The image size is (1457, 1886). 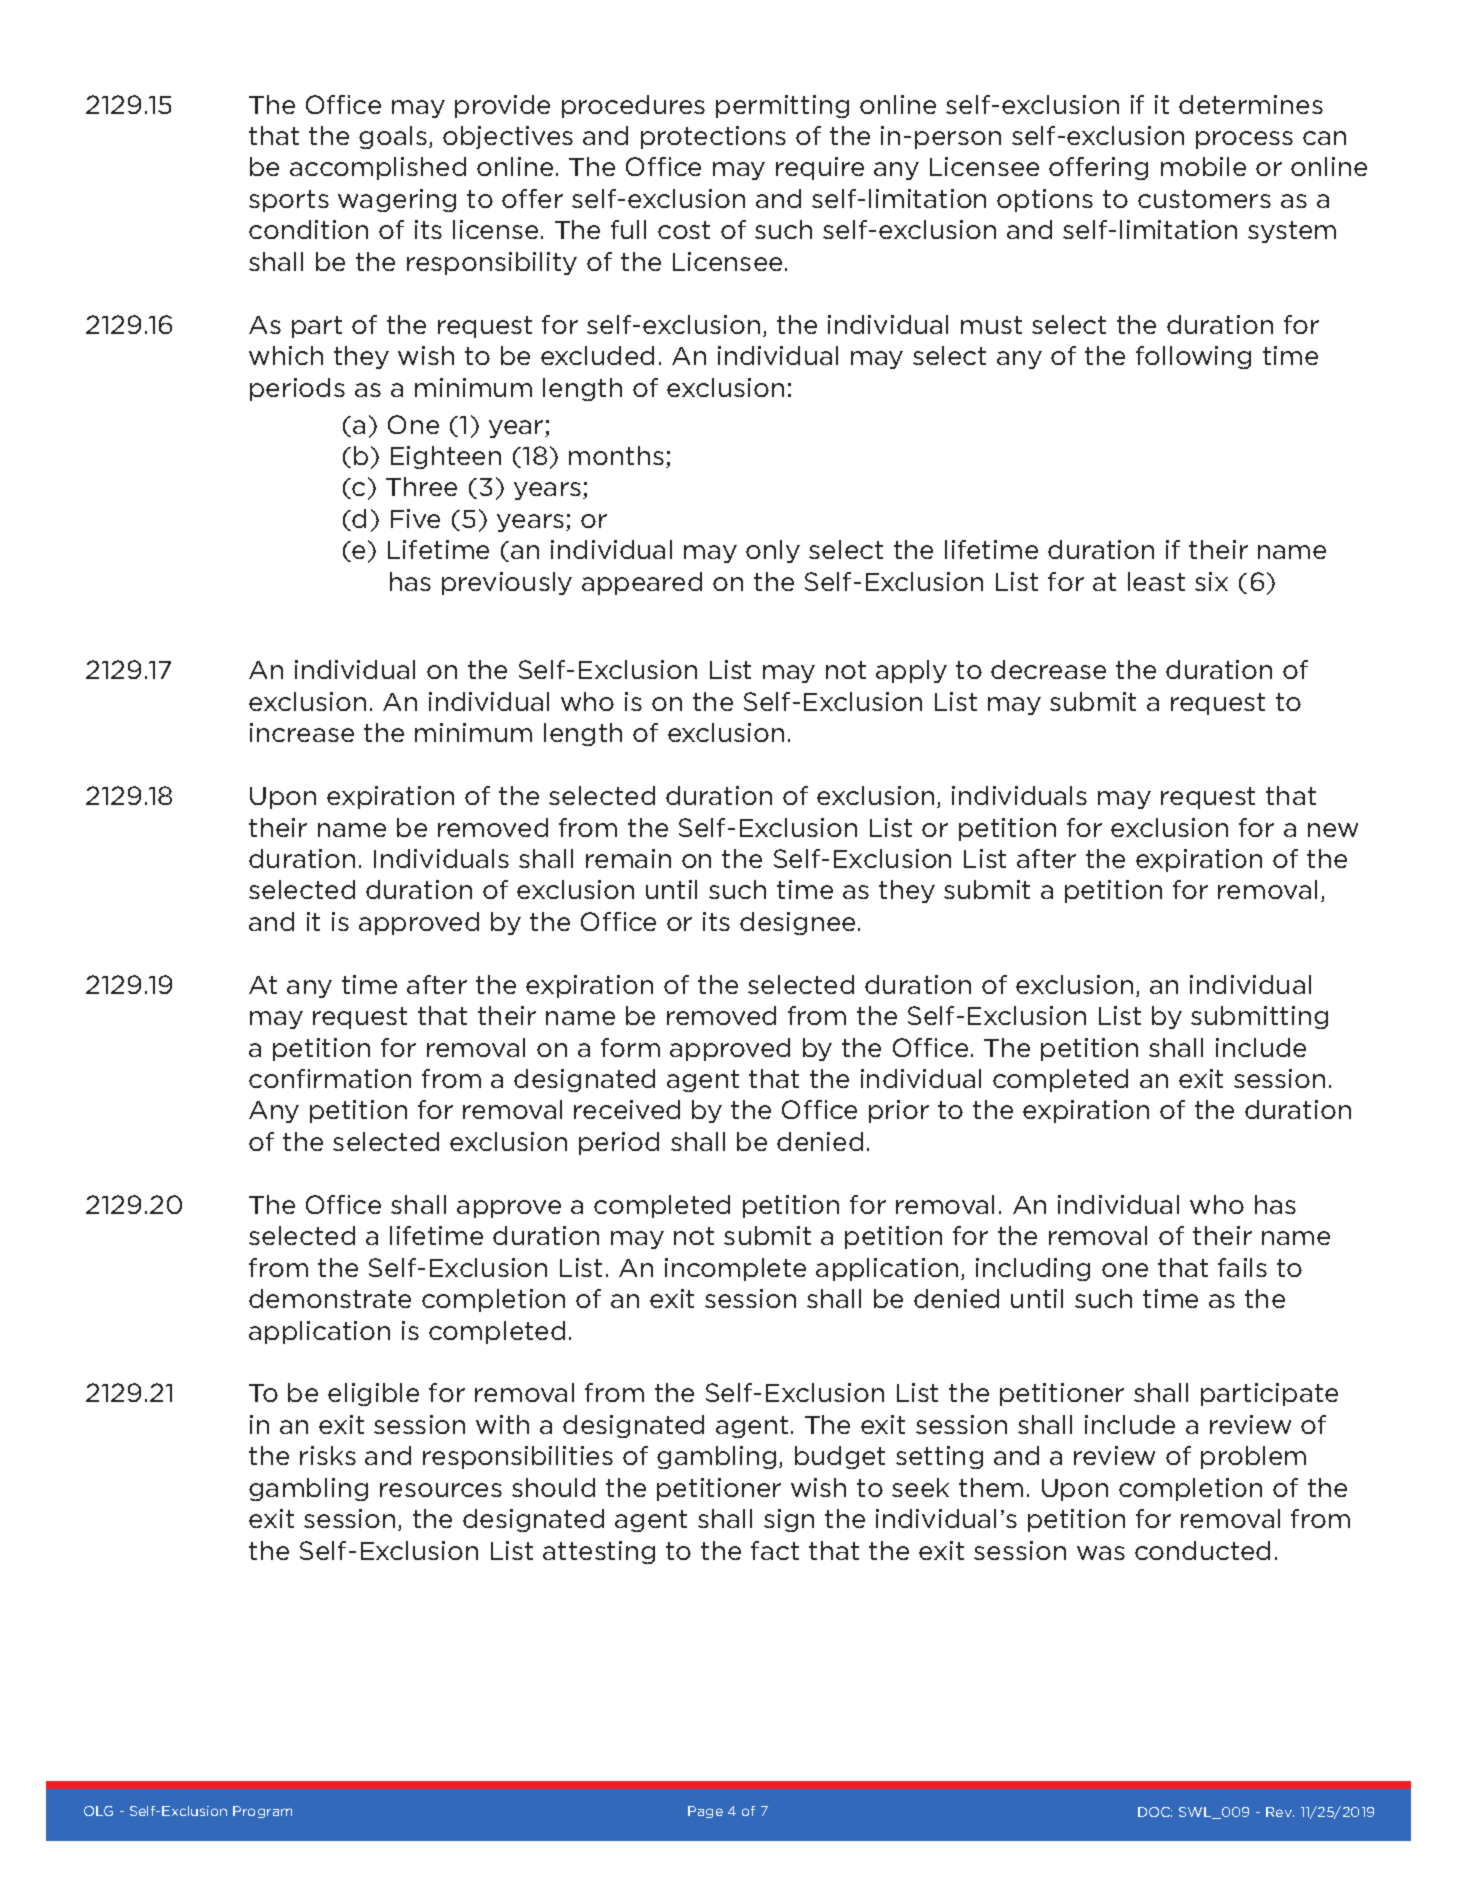 What do you see at coordinates (330, 1298) in the screenshot?
I see `demonstrate` at bounding box center [330, 1298].
